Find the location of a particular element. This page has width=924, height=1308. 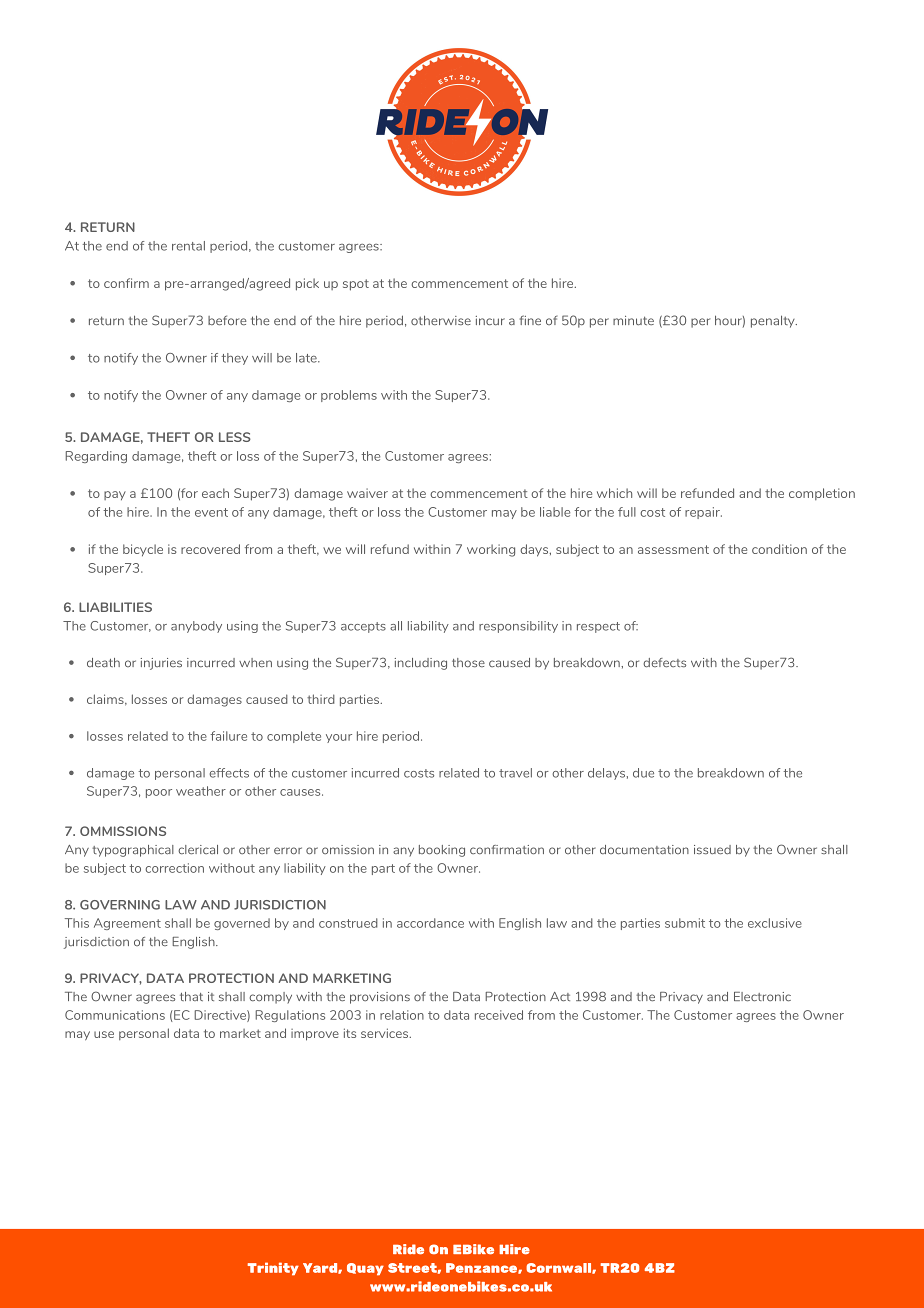

repair is located at coordinates (703, 513).
